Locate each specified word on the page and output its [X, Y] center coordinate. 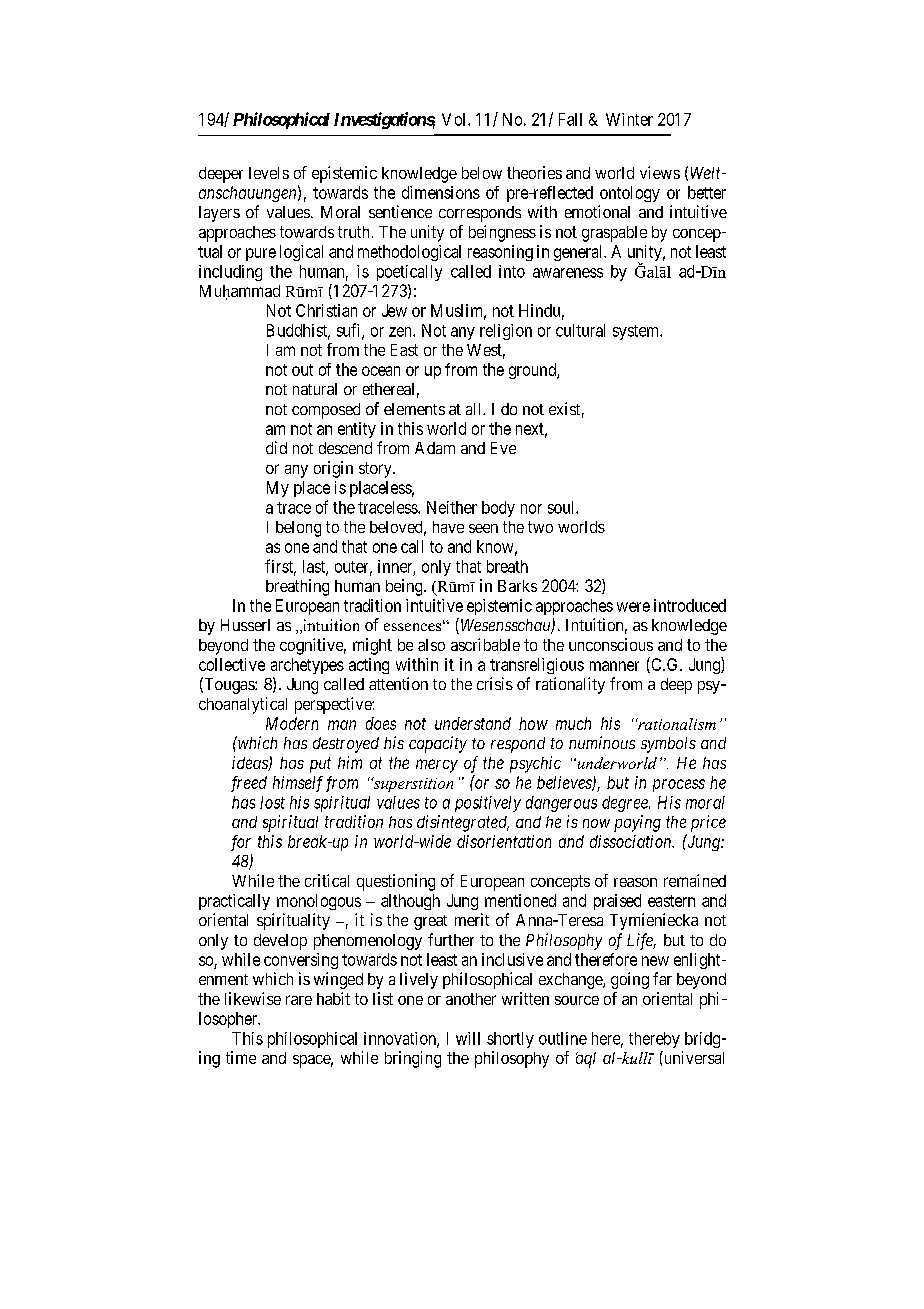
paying [637, 823]
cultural [580, 330]
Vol [455, 119]
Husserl [245, 625]
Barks [517, 586]
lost [272, 802]
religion [506, 332]
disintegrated [463, 823]
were [633, 607]
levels [269, 173]
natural [315, 389]
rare [299, 1000]
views [660, 172]
